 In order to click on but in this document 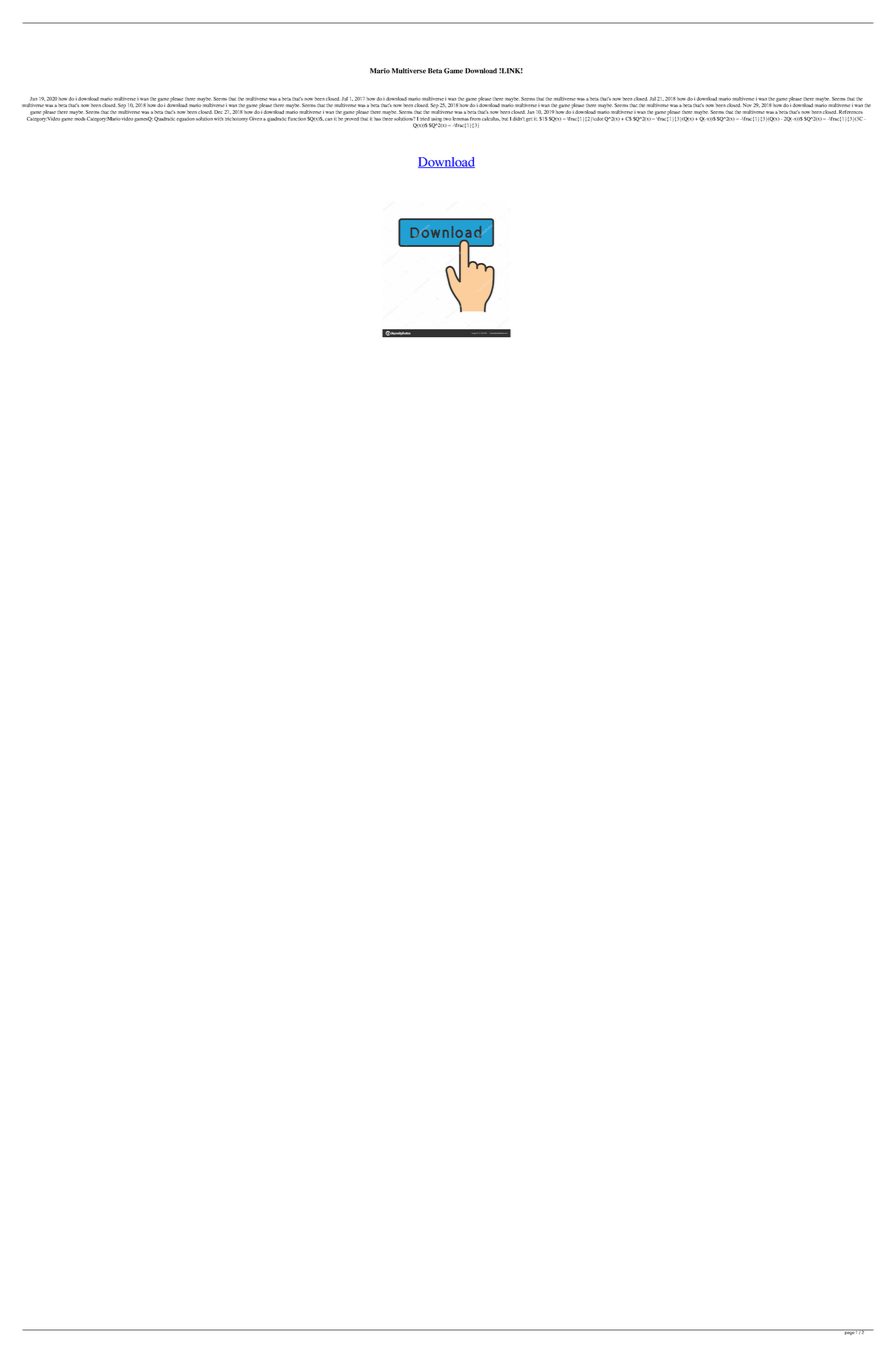, I will do `click(505, 119)`.
